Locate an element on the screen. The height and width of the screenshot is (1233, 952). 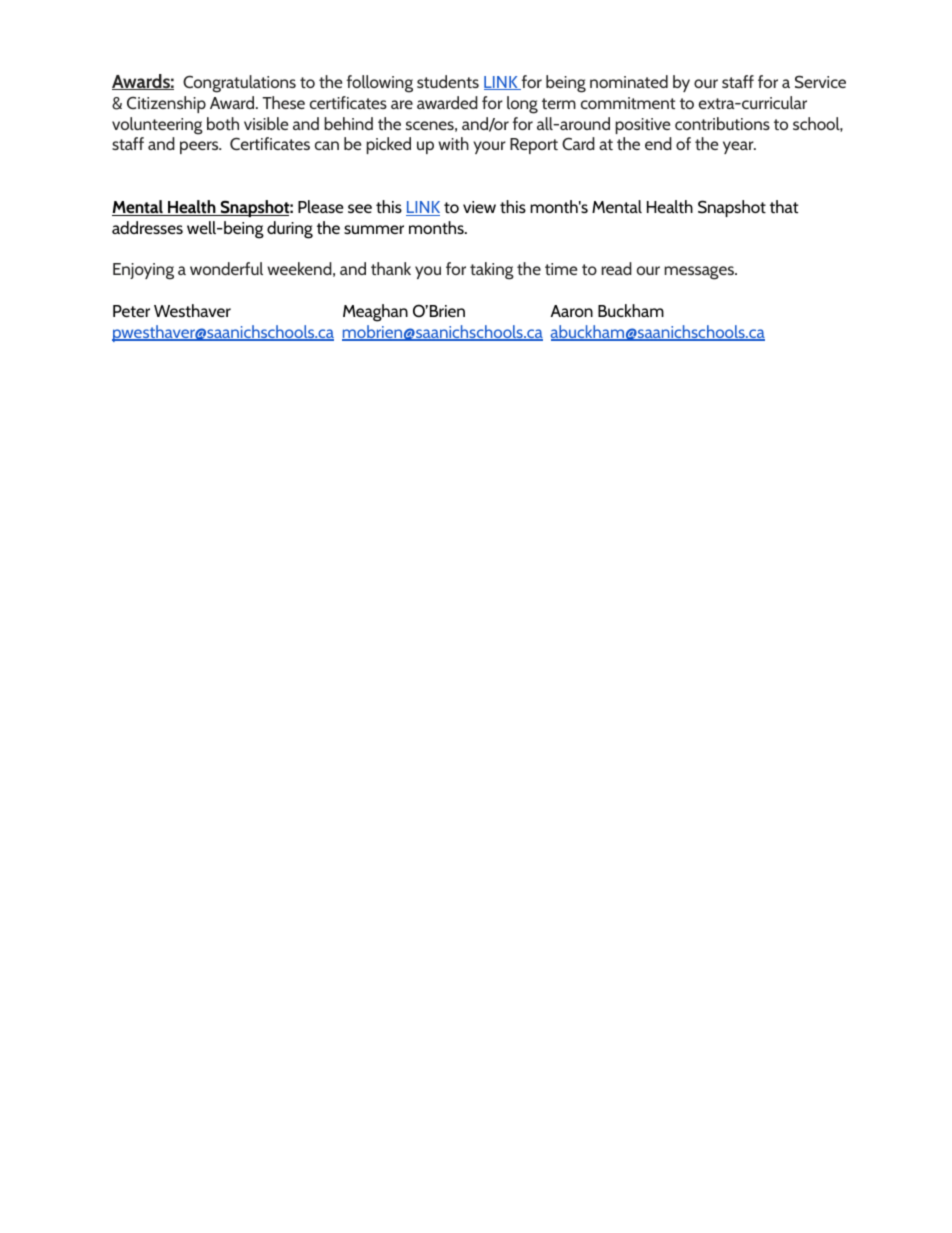
Service is located at coordinates (820, 82).
